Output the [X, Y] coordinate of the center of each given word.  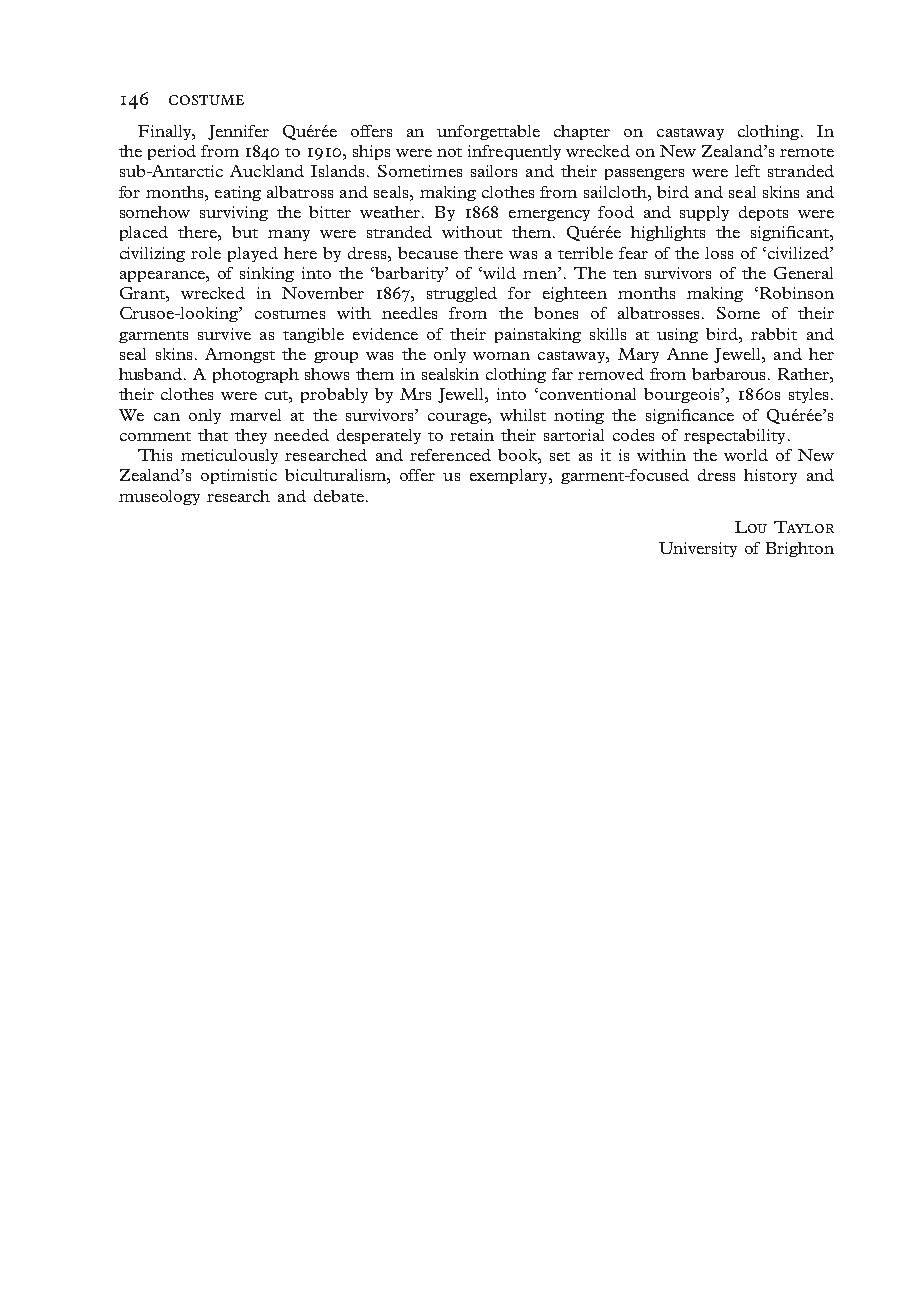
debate [339, 496]
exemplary [510, 476]
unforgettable [488, 132]
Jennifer [238, 132]
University [698, 549]
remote [807, 152]
